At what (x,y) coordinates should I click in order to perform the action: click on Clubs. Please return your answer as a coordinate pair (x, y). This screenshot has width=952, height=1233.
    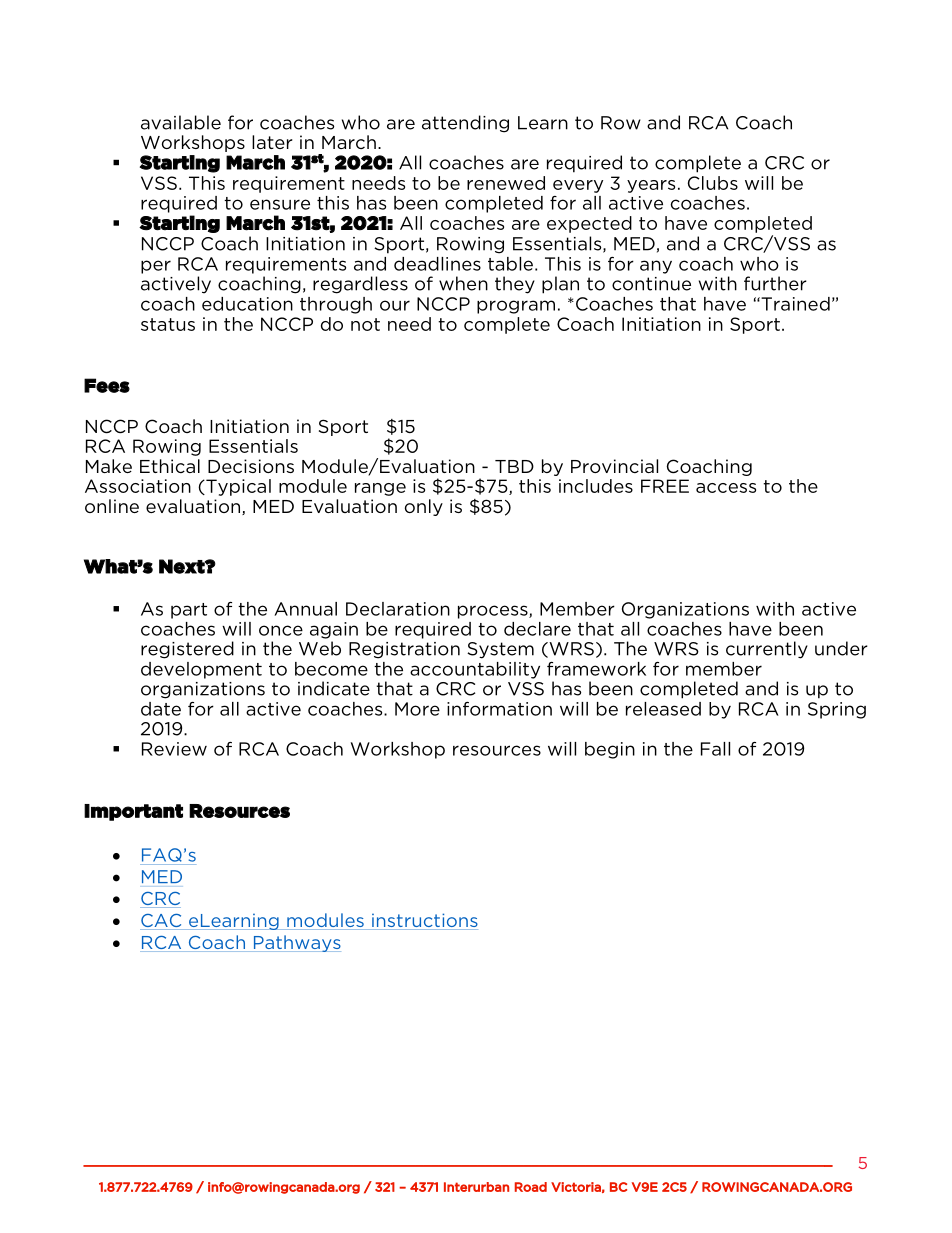
    Looking at the image, I should click on (713, 183).
